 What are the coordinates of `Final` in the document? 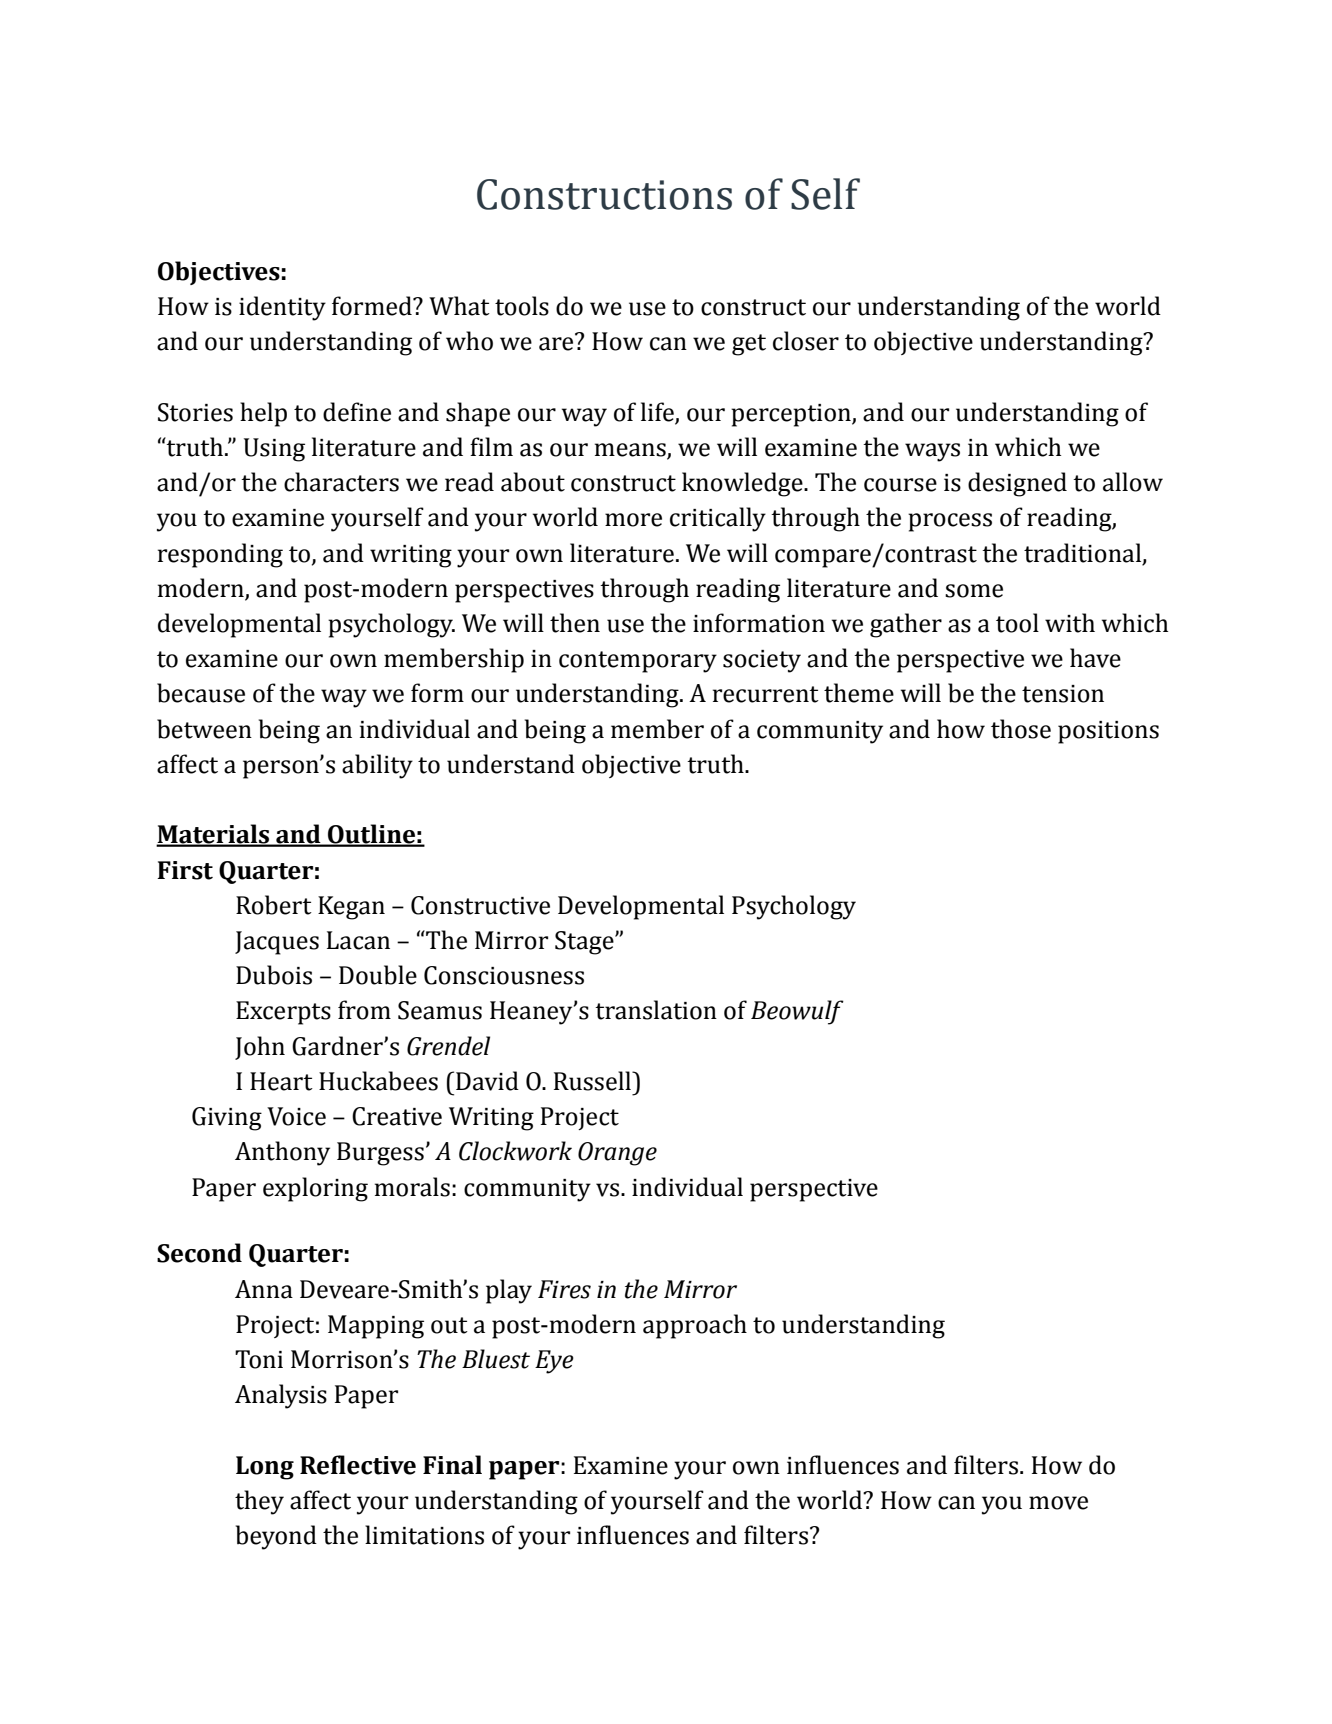 It's located at (452, 1465).
